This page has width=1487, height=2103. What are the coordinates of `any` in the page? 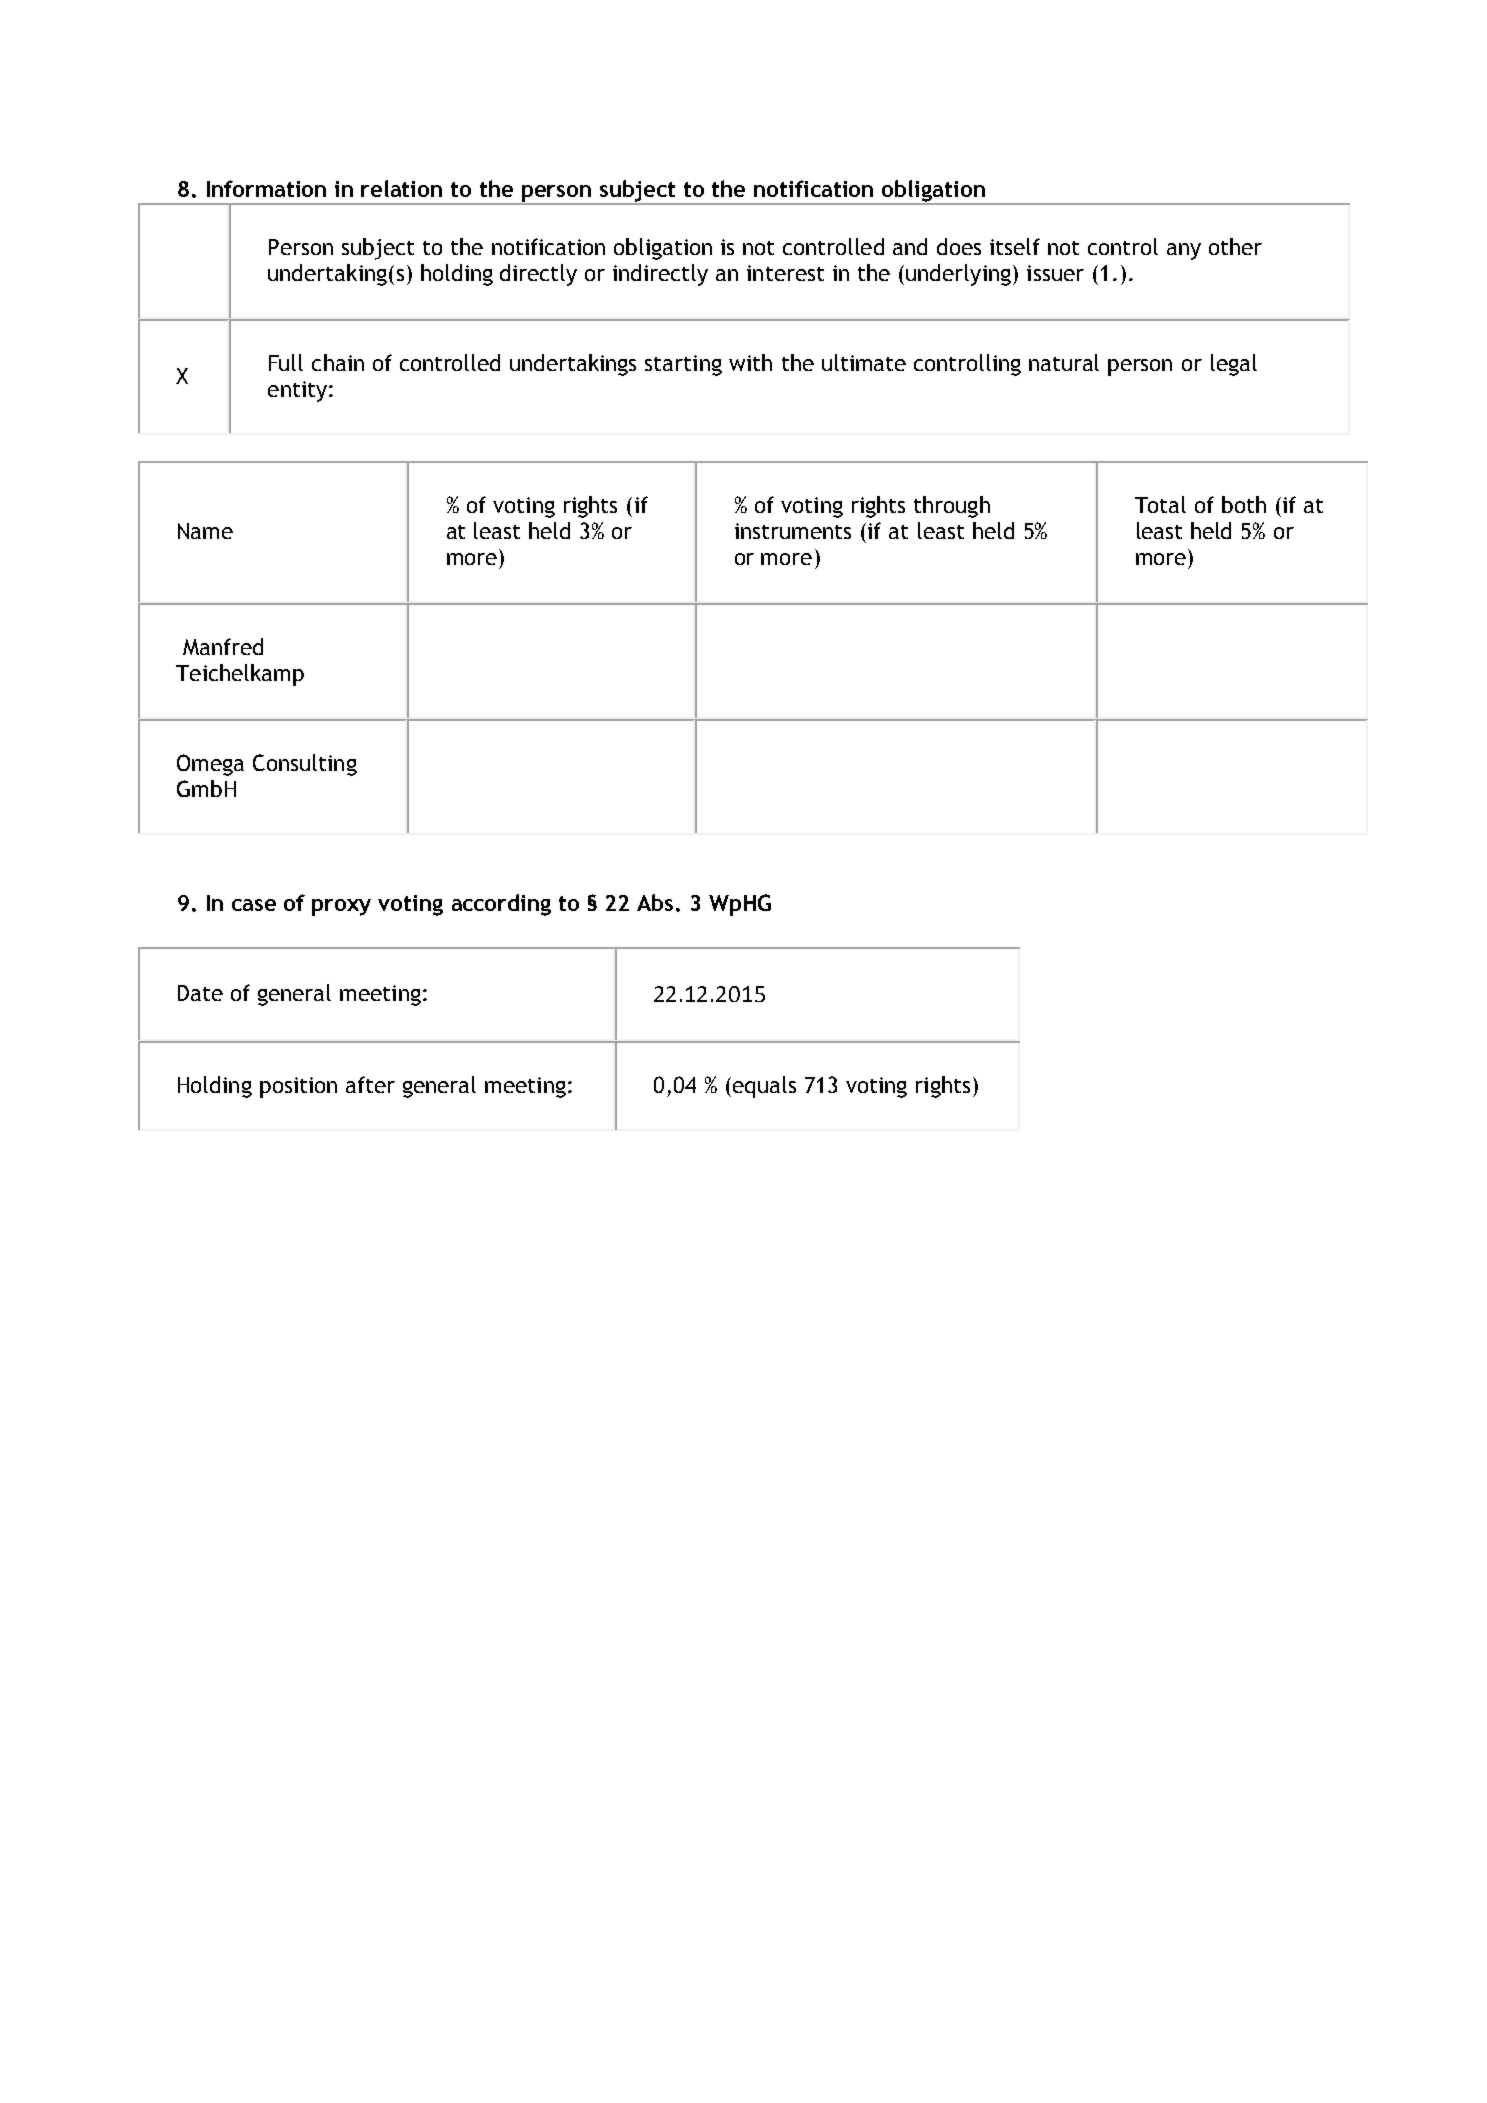 It's located at (1184, 251).
